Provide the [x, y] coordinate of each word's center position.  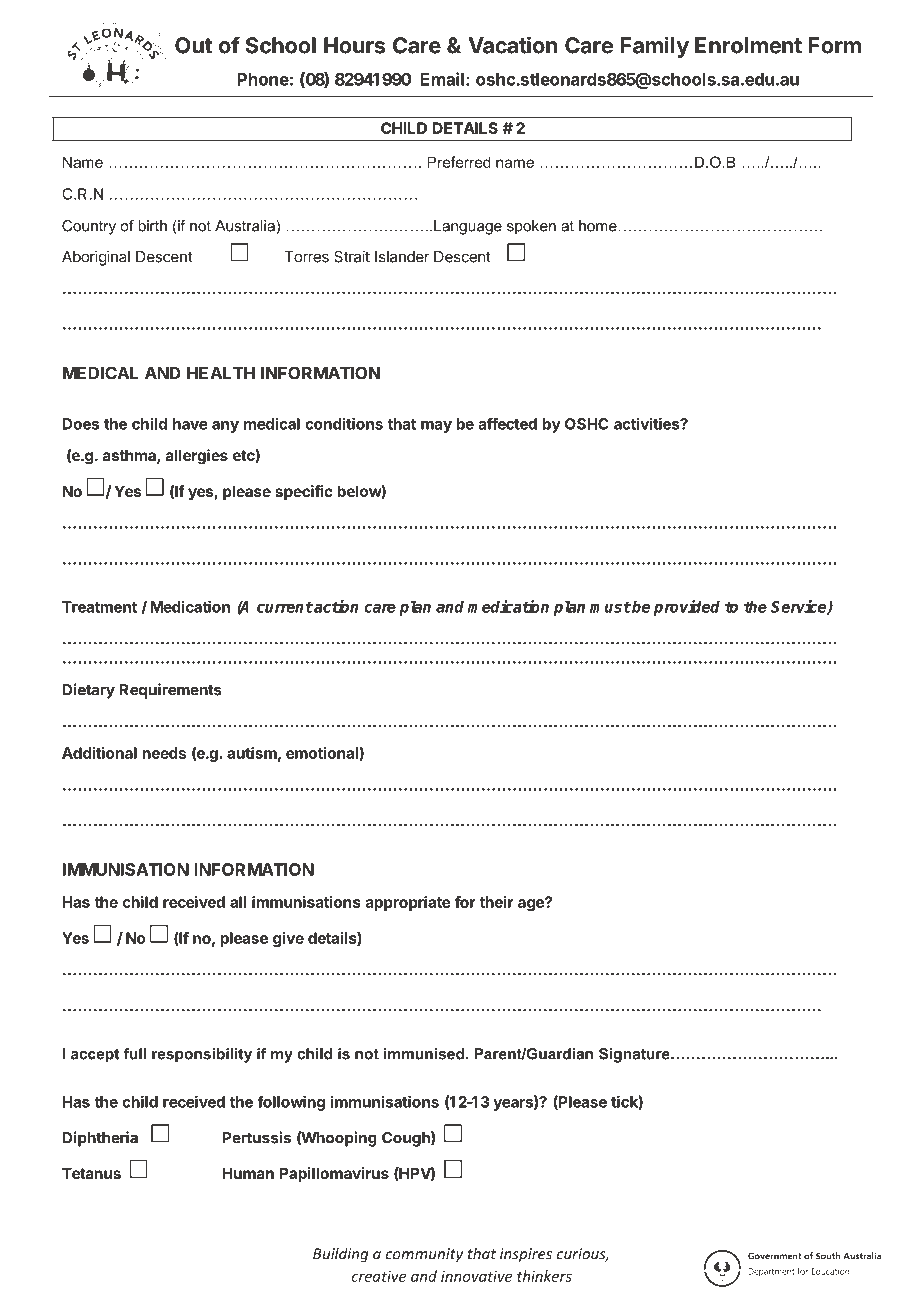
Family [654, 47]
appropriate [408, 903]
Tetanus [91, 1173]
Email [442, 79]
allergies [197, 457]
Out [194, 45]
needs [164, 753]
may [436, 427]
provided [687, 608]
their [496, 902]
